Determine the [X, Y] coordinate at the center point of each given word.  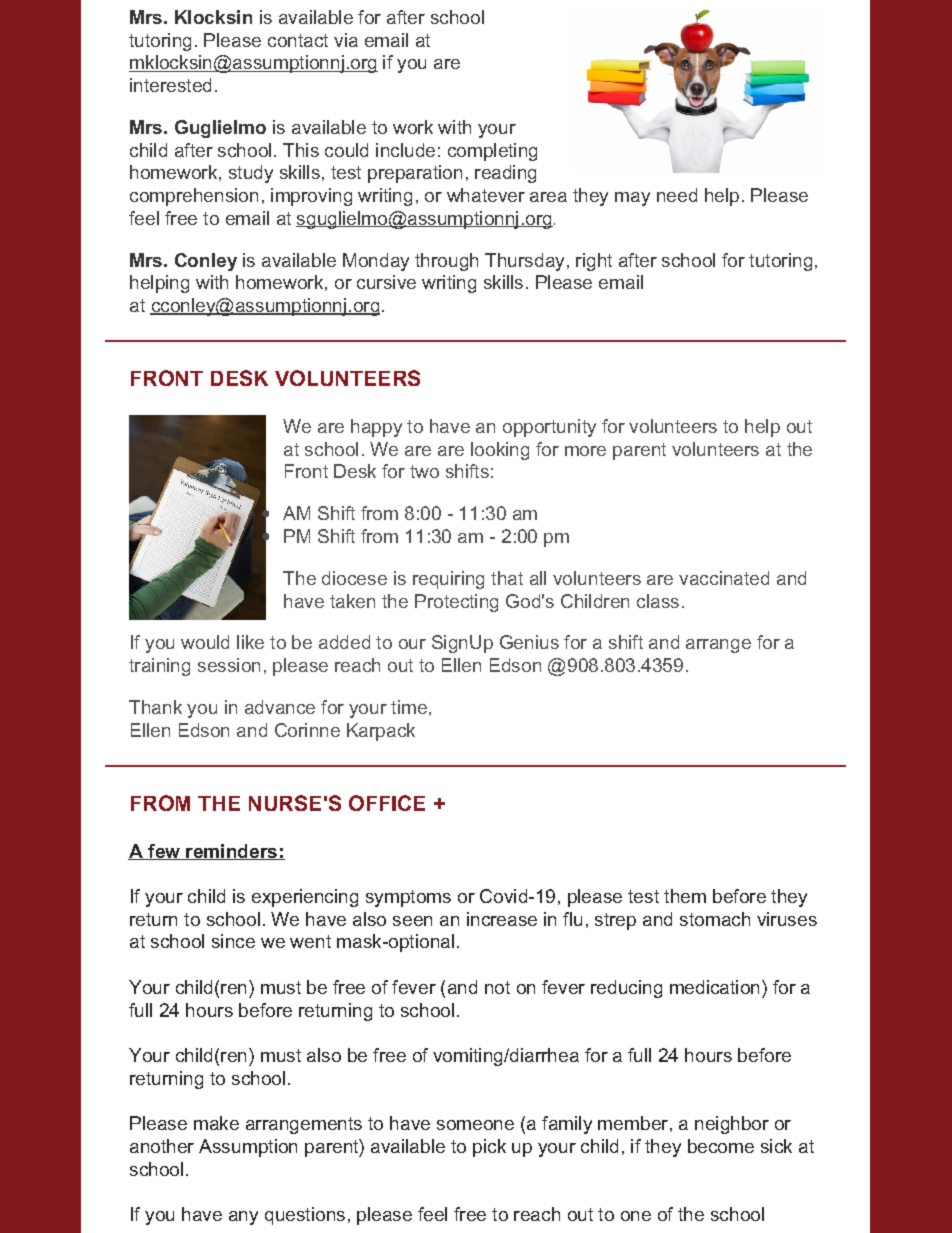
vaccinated [724, 578]
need [677, 195]
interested [170, 85]
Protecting [456, 603]
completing [492, 152]
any [243, 1218]
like [250, 642]
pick [489, 1148]
